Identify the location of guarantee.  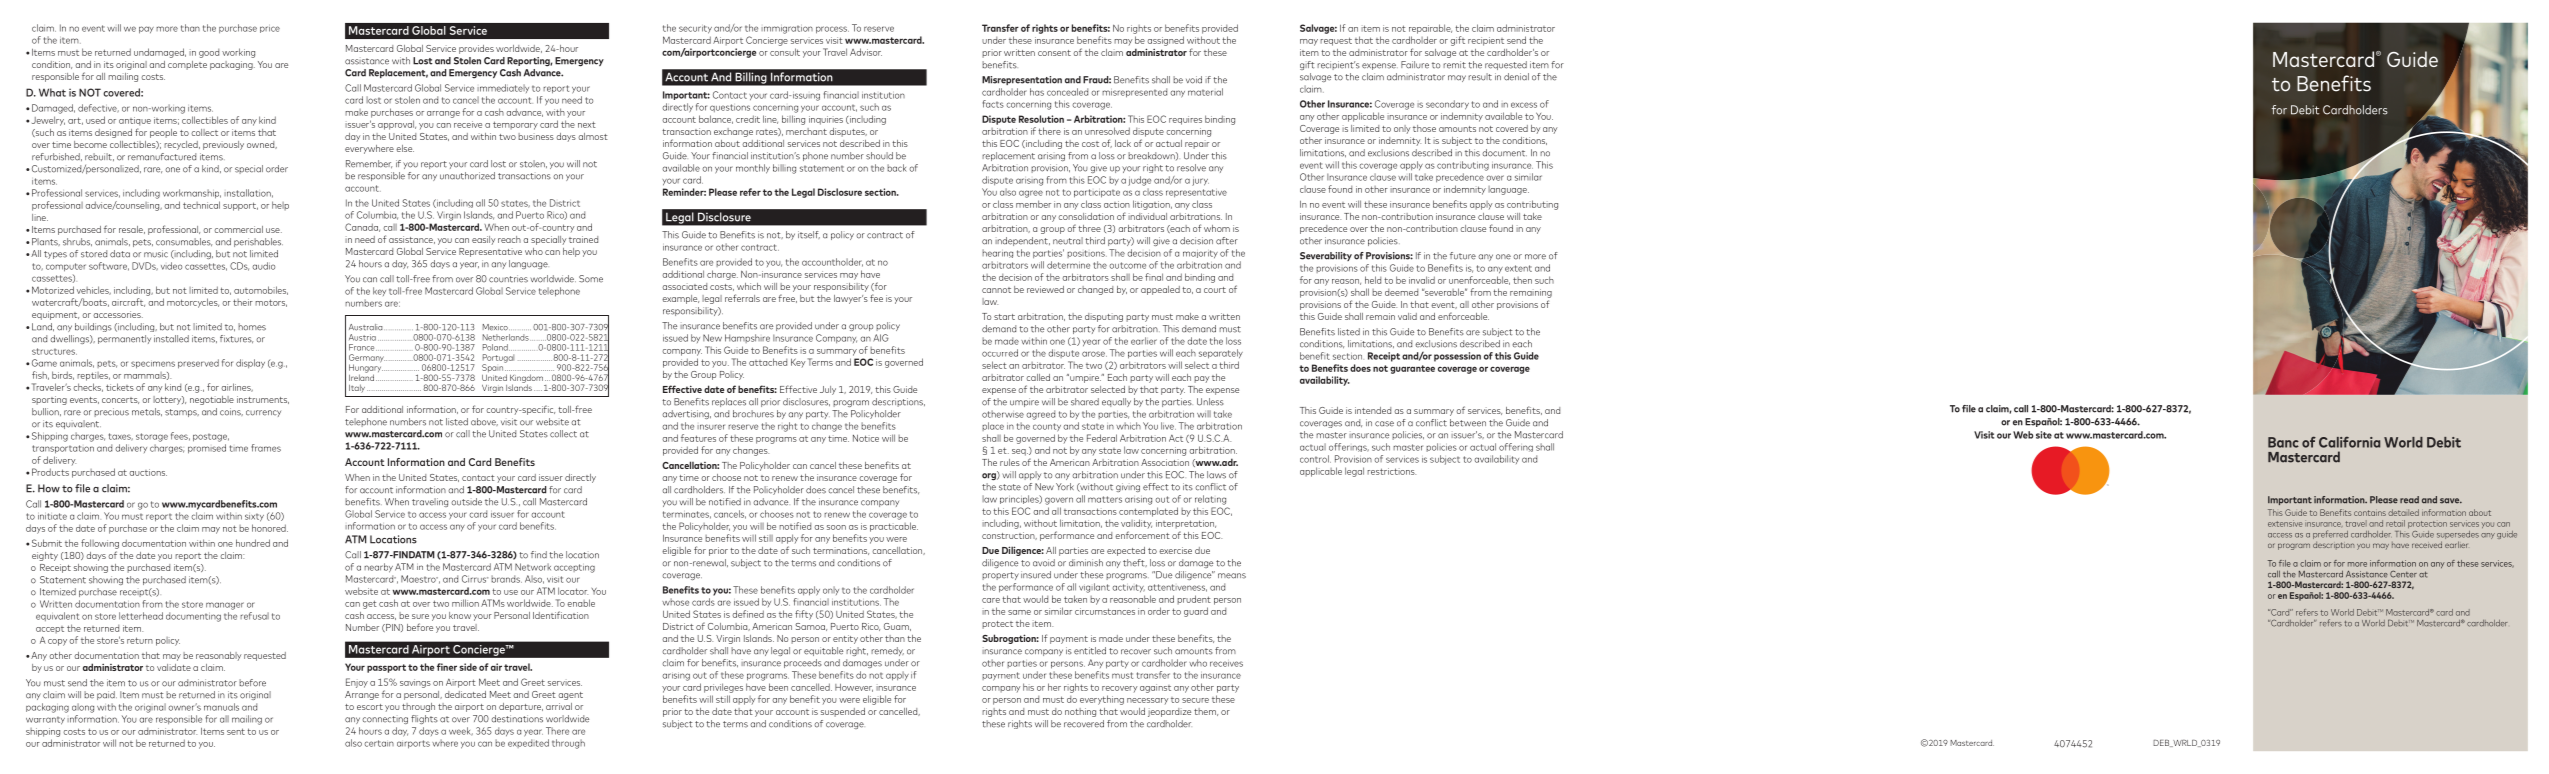
(1412, 369).
